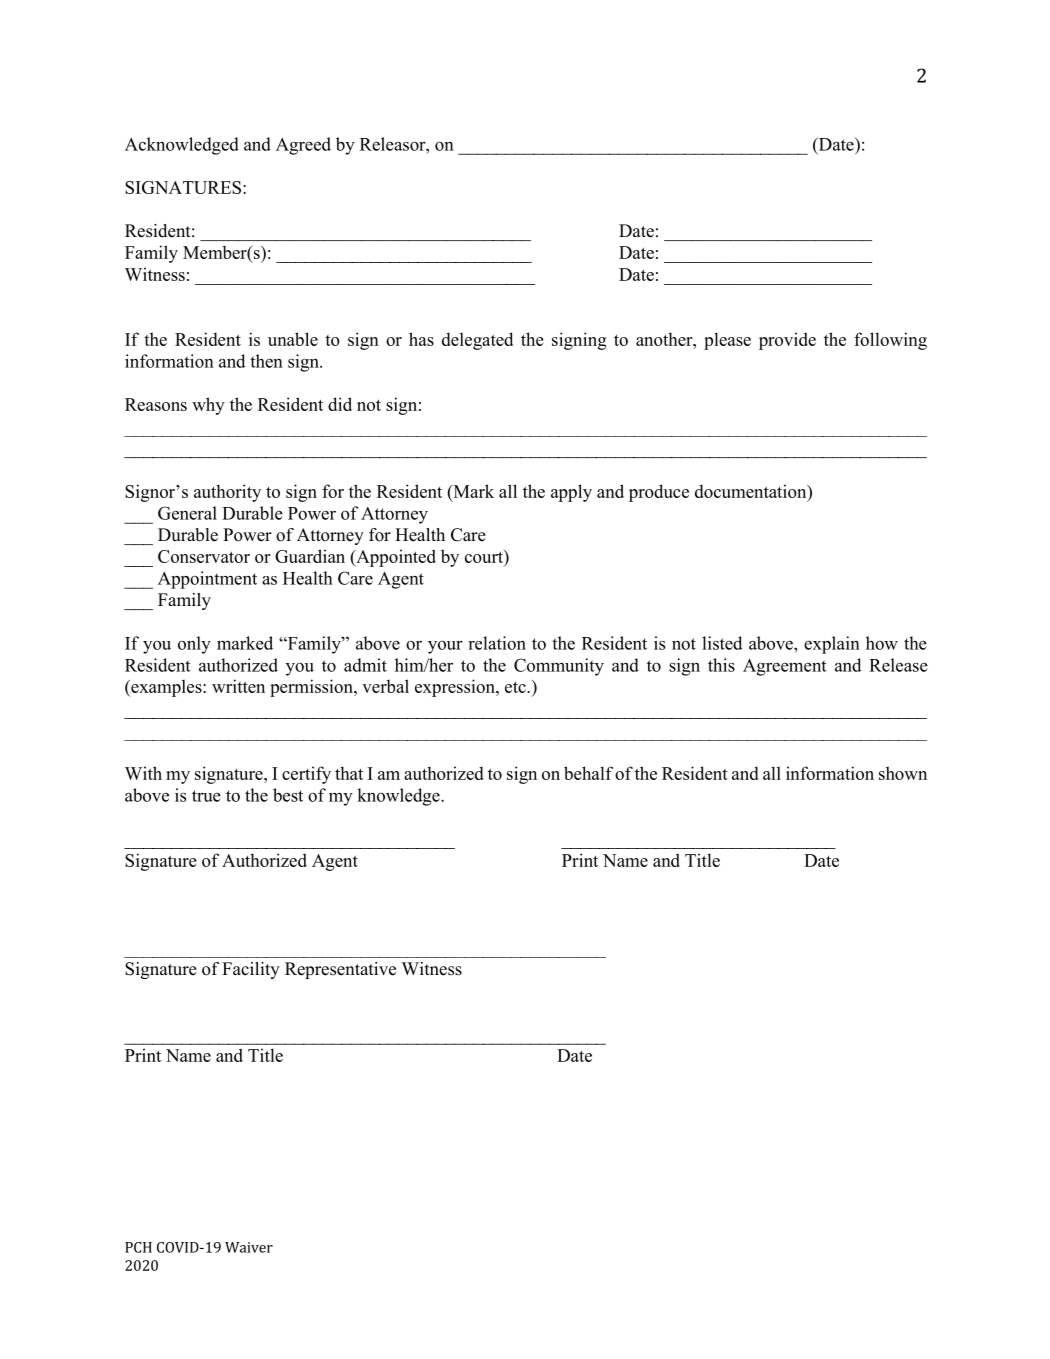 Image resolution: width=1050 pixels, height=1359 pixels. Describe the element at coordinates (477, 341) in the screenshot. I see `delegated` at that location.
